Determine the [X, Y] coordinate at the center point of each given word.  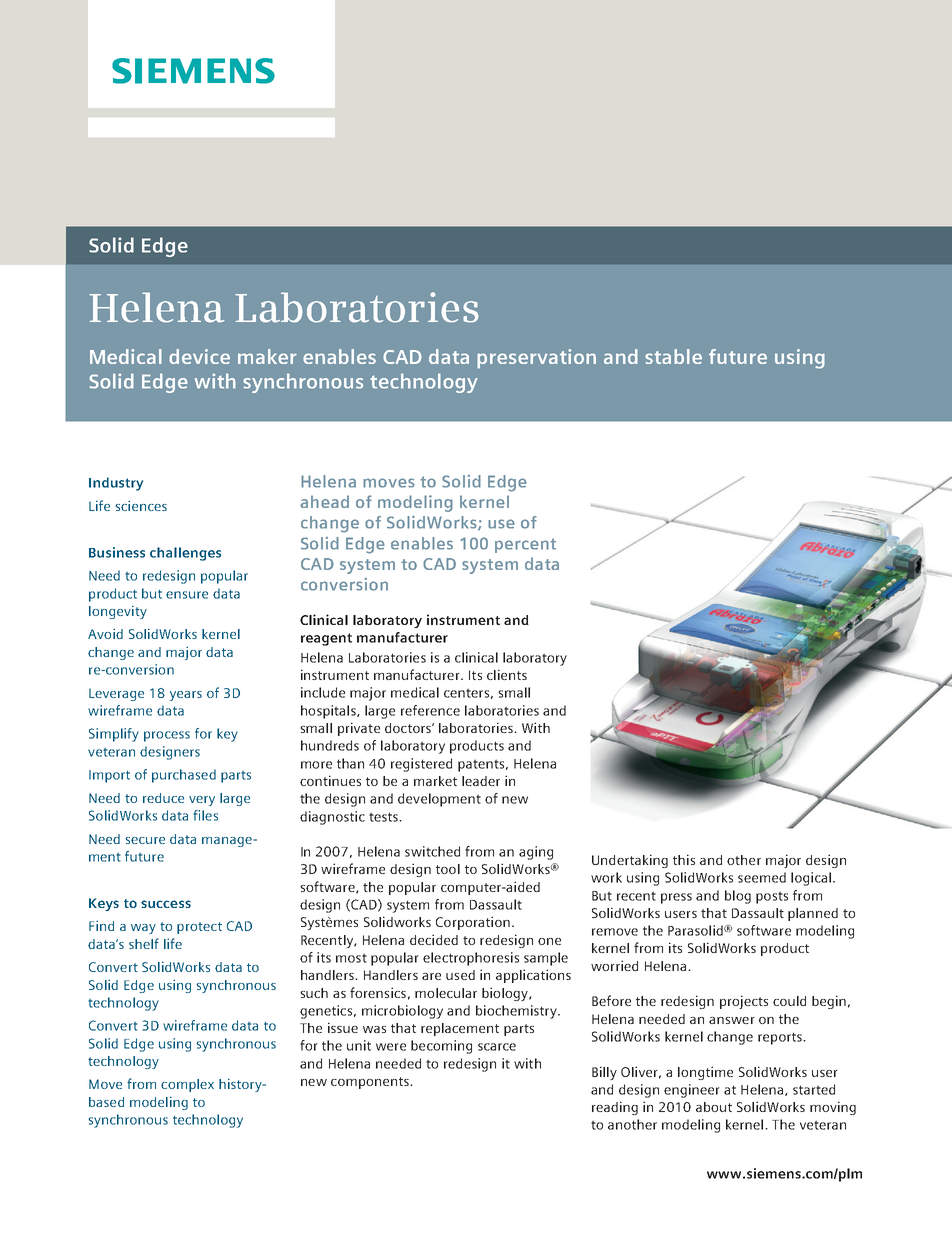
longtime [705, 1073]
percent [525, 545]
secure [145, 840]
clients [507, 674]
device [199, 356]
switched [432, 851]
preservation [536, 359]
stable [673, 356]
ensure [187, 595]
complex [187, 1085]
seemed [762, 877]
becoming [441, 1047]
